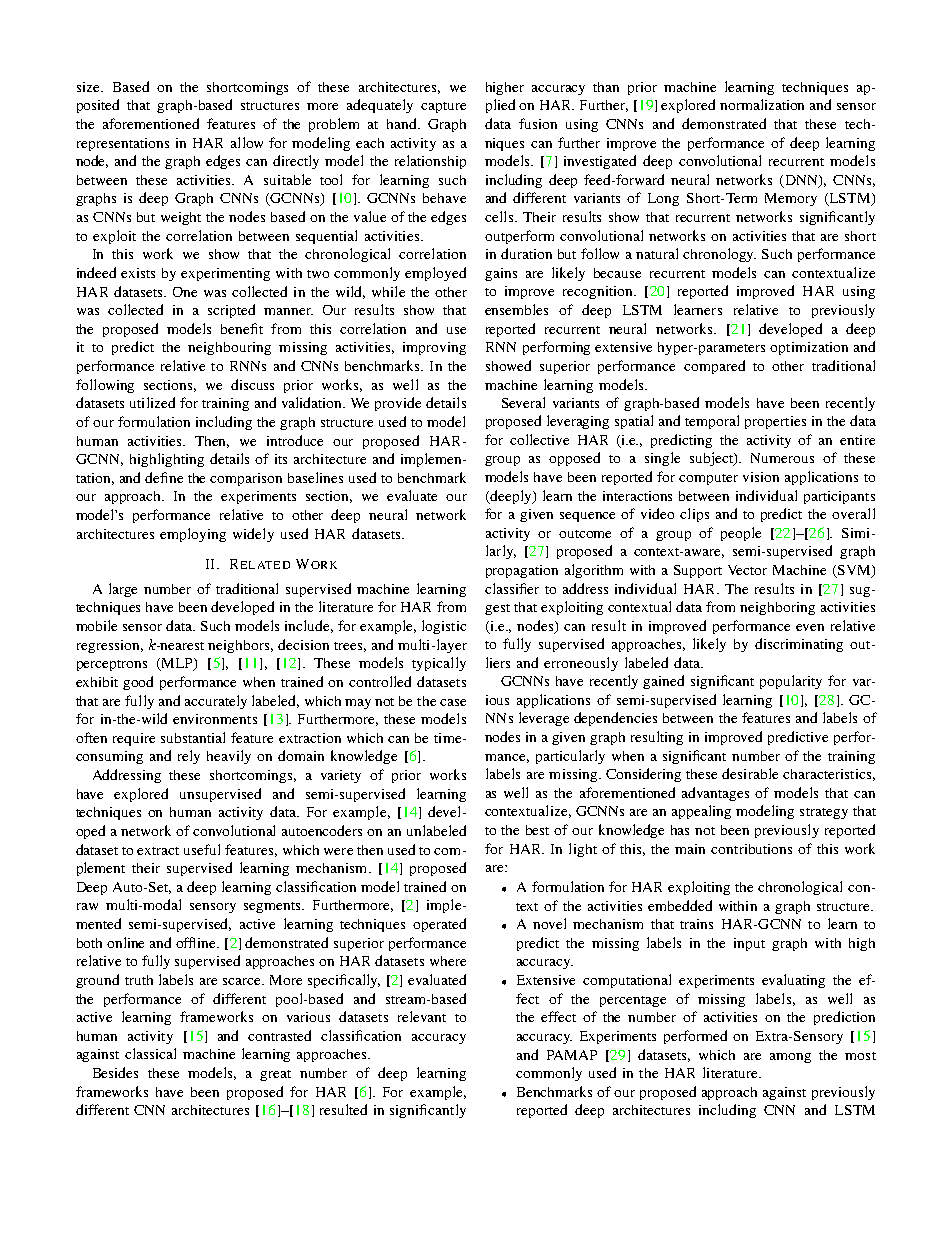  I want to click on desirable, so click(750, 773).
